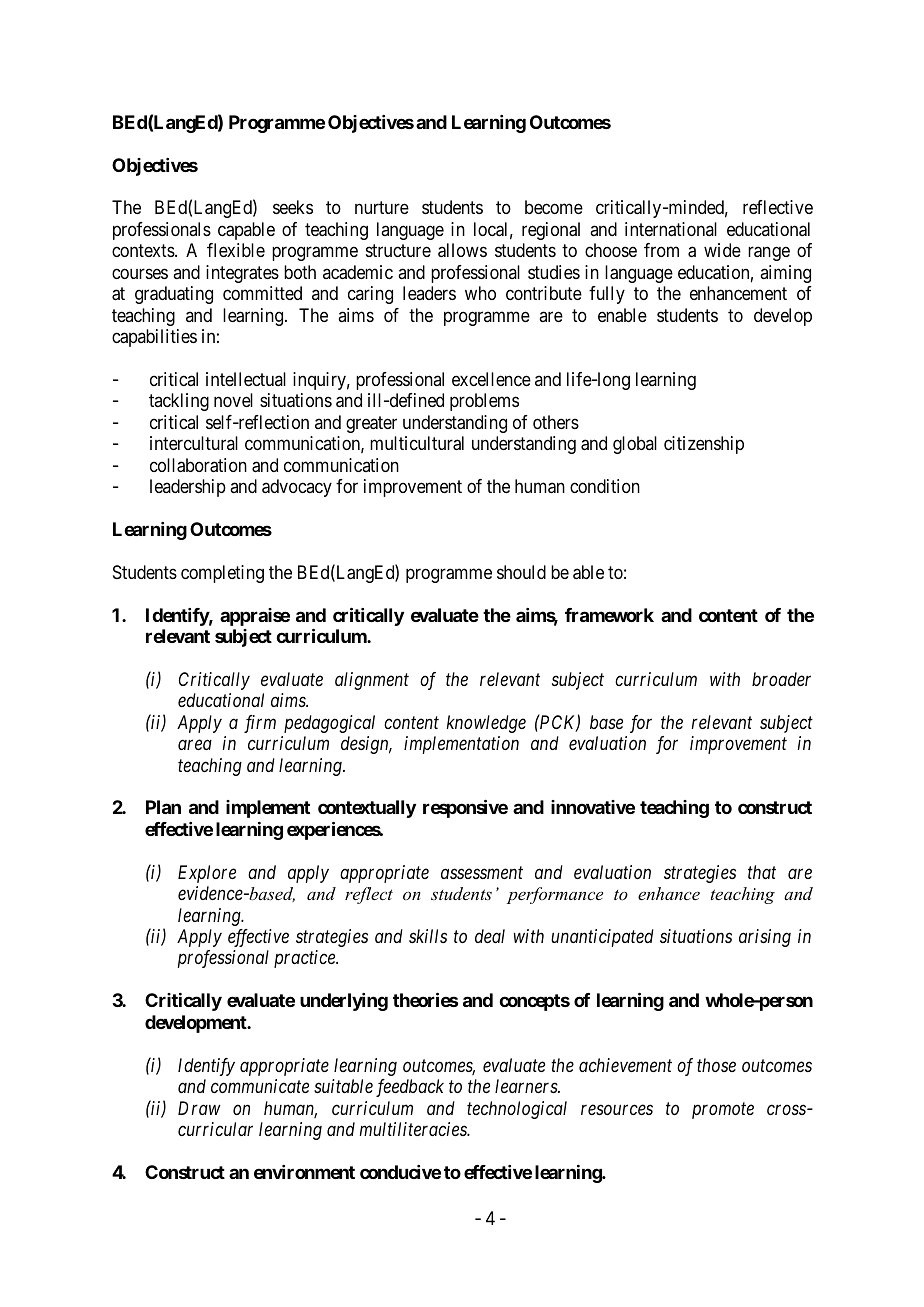 The width and height of the image is (924, 1307). Describe the element at coordinates (482, 873) in the image. I see `assessment` at that location.
